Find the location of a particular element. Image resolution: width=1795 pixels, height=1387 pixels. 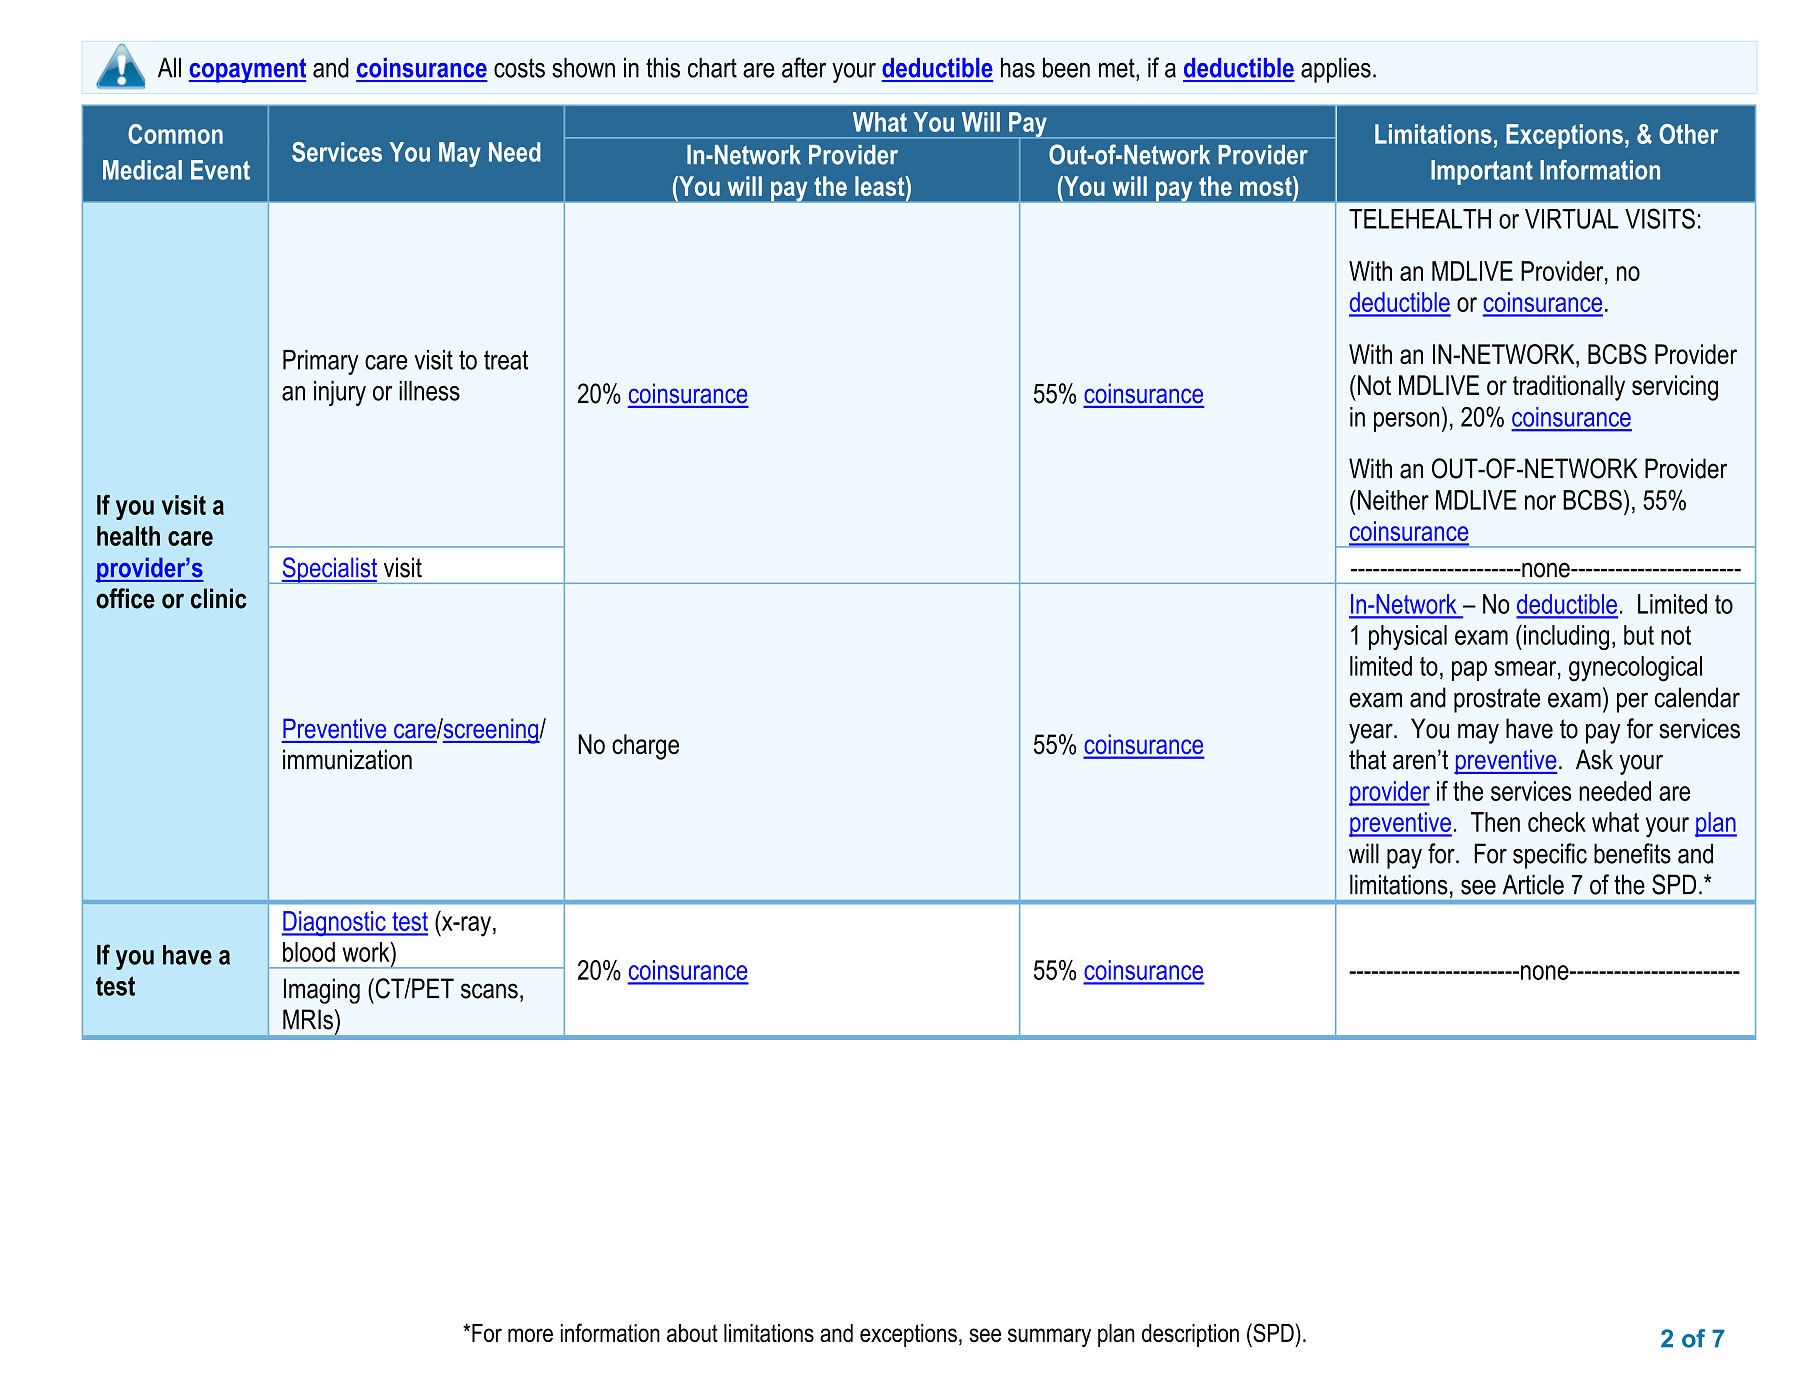

scans is located at coordinates (489, 991).
